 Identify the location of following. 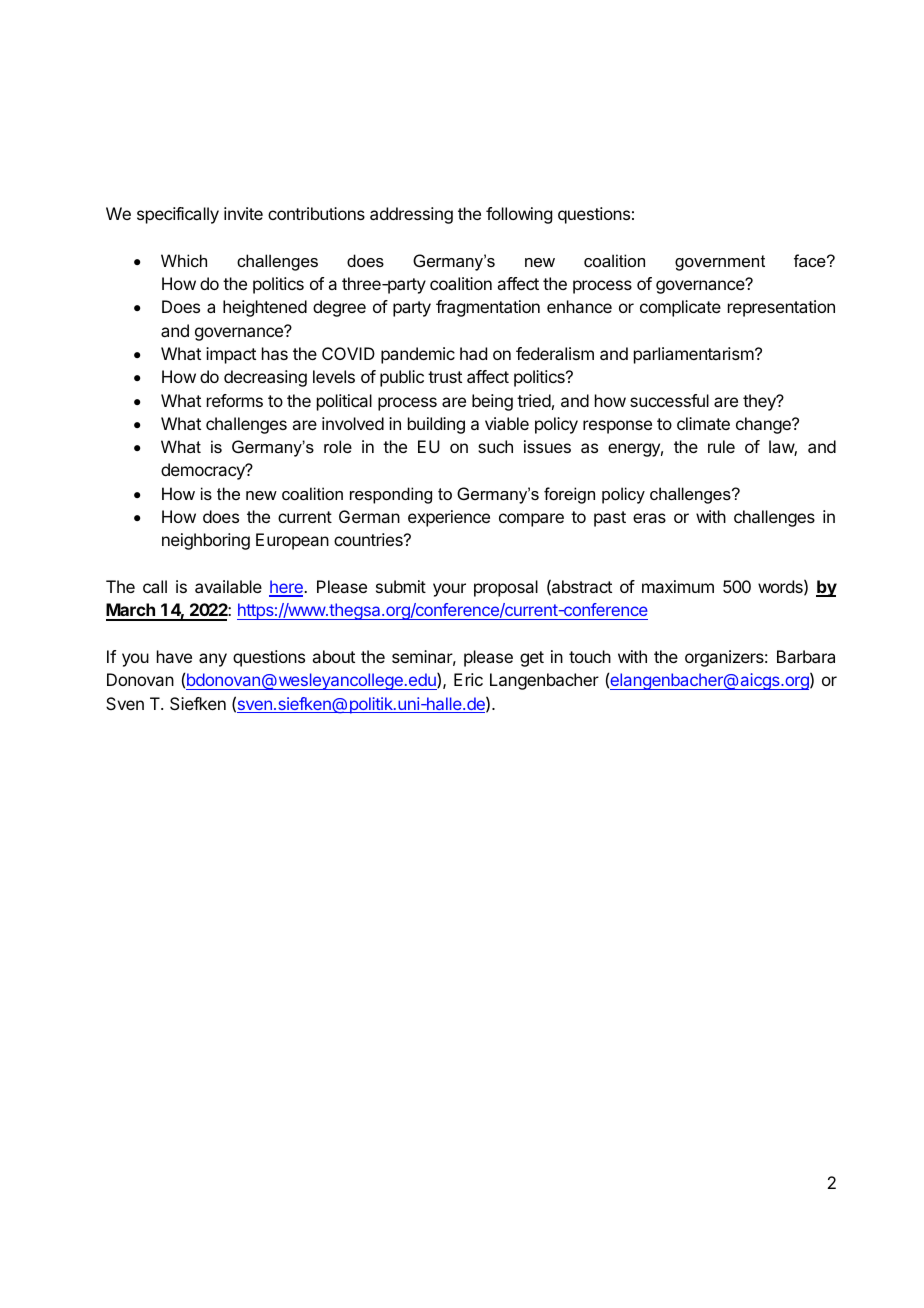
(519, 215).
